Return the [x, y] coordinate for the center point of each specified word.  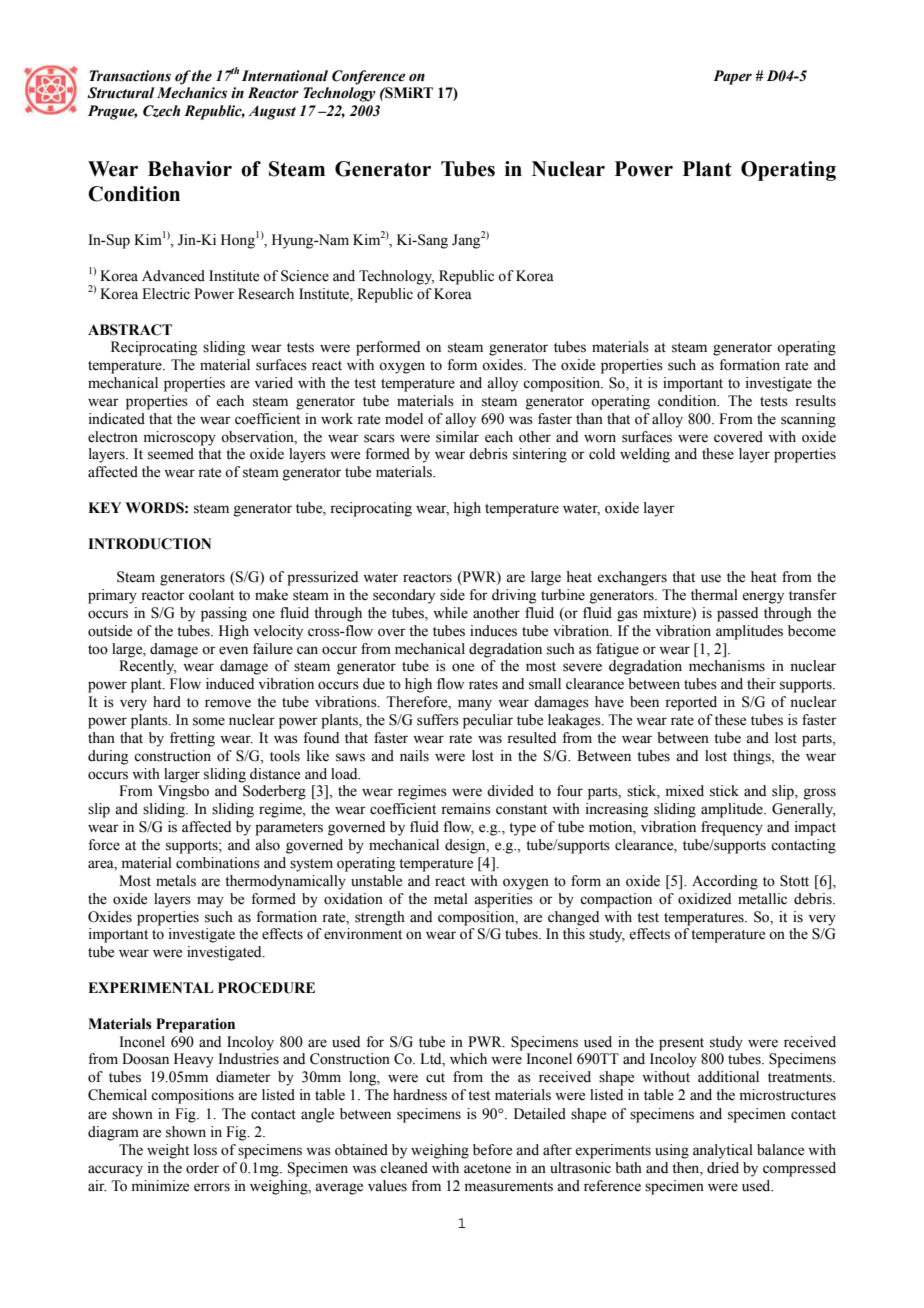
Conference [369, 77]
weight [168, 1151]
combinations [218, 863]
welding [645, 455]
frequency [732, 828]
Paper [732, 77]
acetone [487, 1169]
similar [457, 437]
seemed [171, 454]
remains [466, 809]
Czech [161, 111]
